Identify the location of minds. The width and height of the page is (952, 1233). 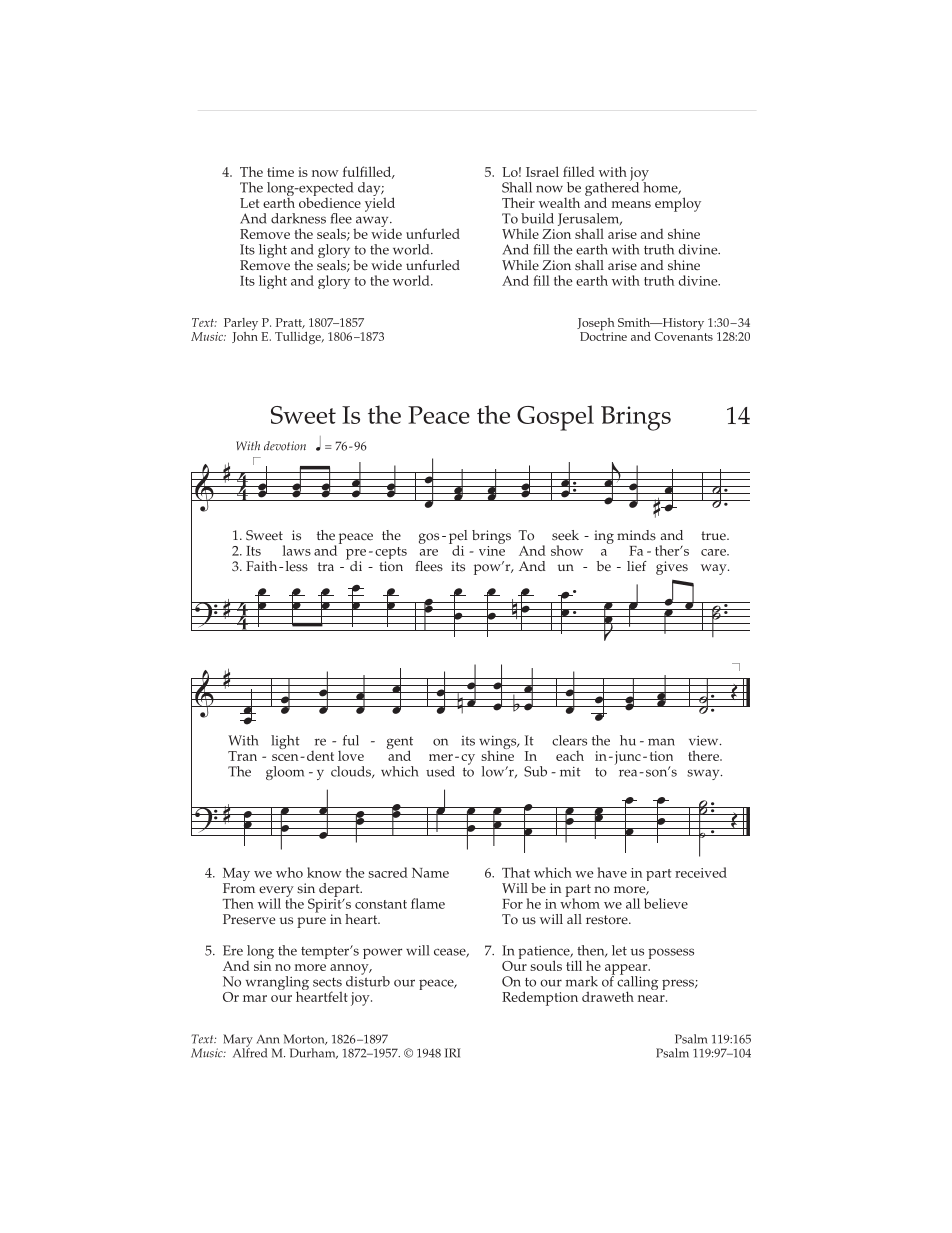
(636, 535).
